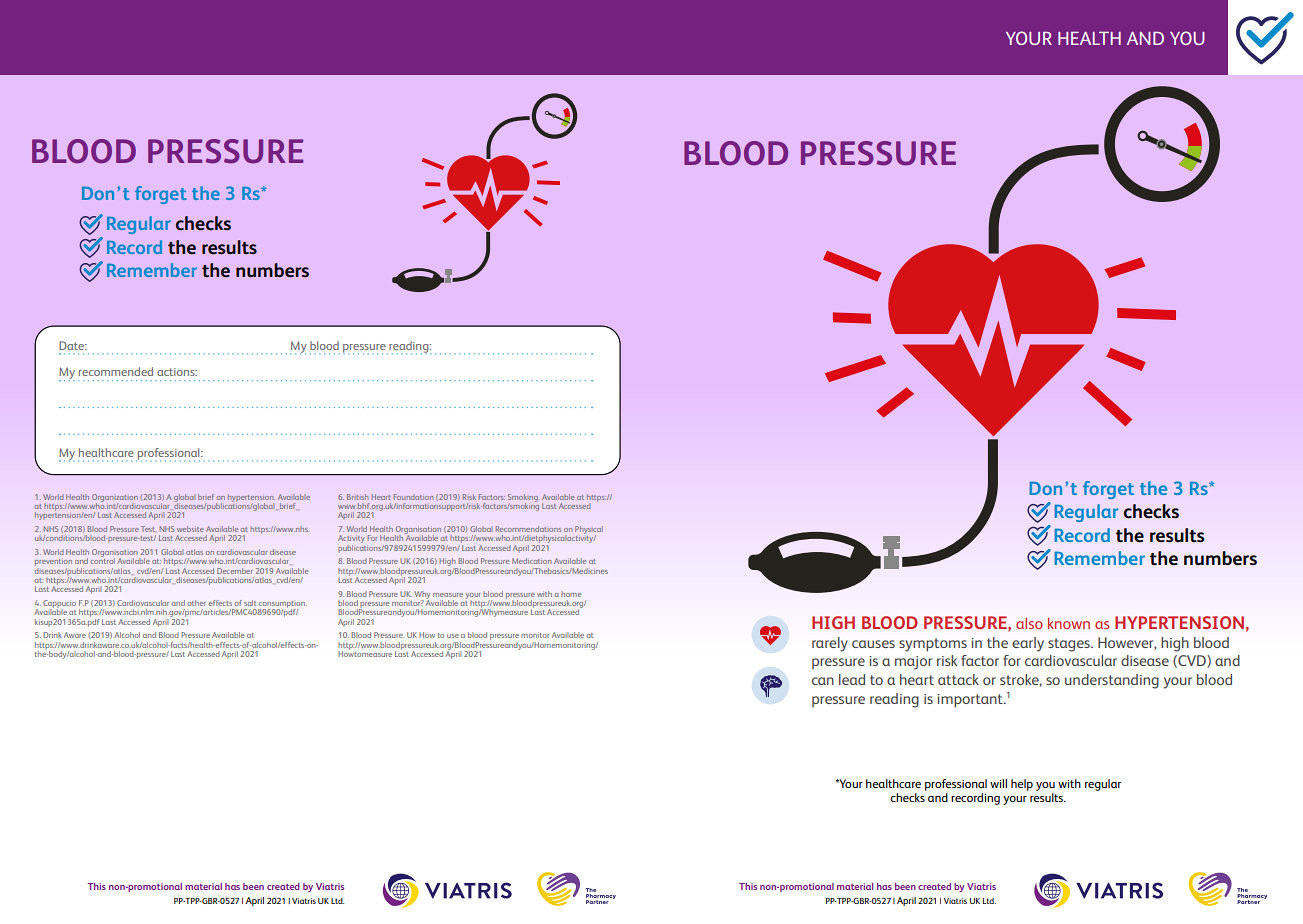 Image resolution: width=1303 pixels, height=924 pixels. What do you see at coordinates (823, 681) in the screenshot?
I see `can` at bounding box center [823, 681].
